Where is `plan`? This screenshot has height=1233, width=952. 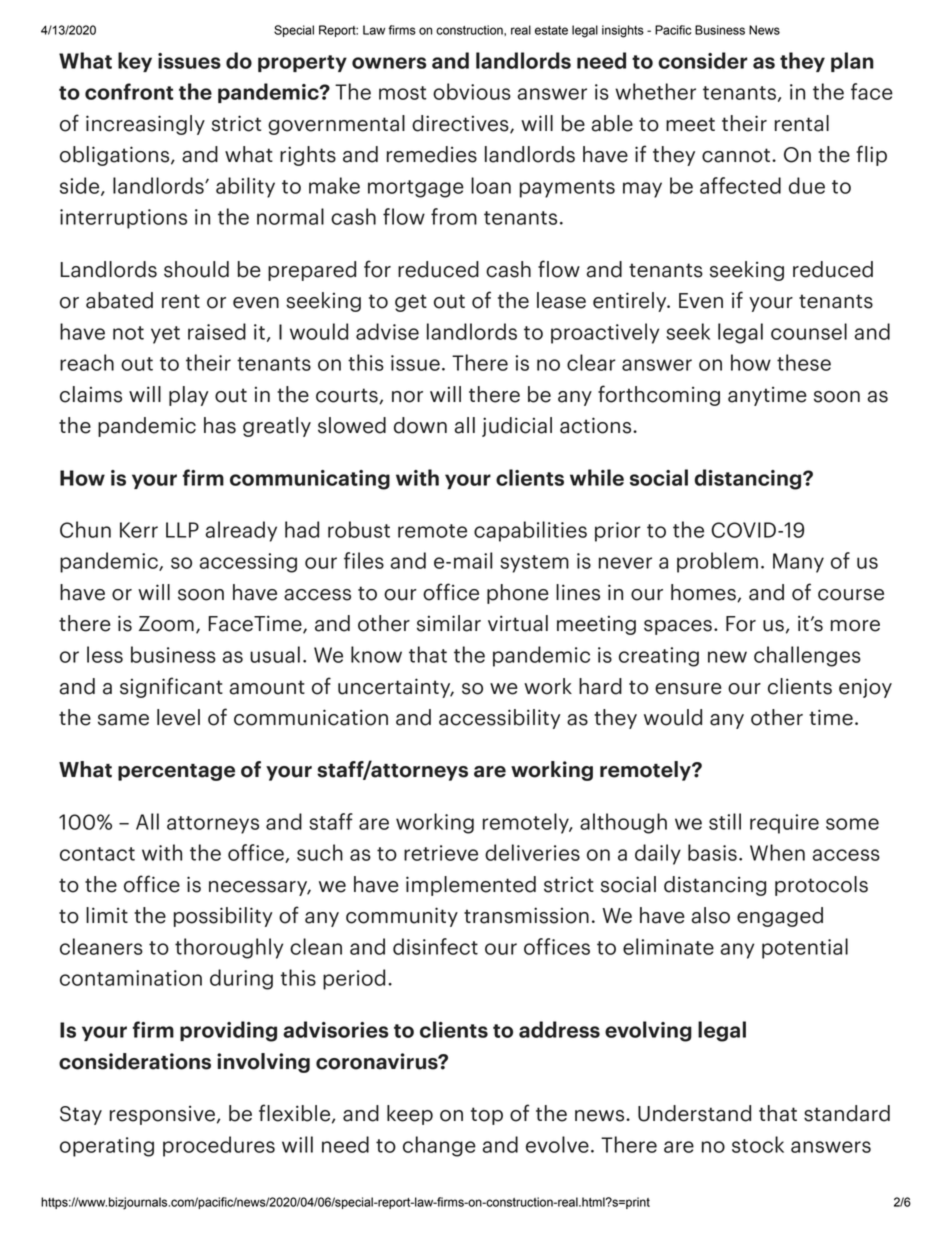
plan is located at coordinates (852, 62).
